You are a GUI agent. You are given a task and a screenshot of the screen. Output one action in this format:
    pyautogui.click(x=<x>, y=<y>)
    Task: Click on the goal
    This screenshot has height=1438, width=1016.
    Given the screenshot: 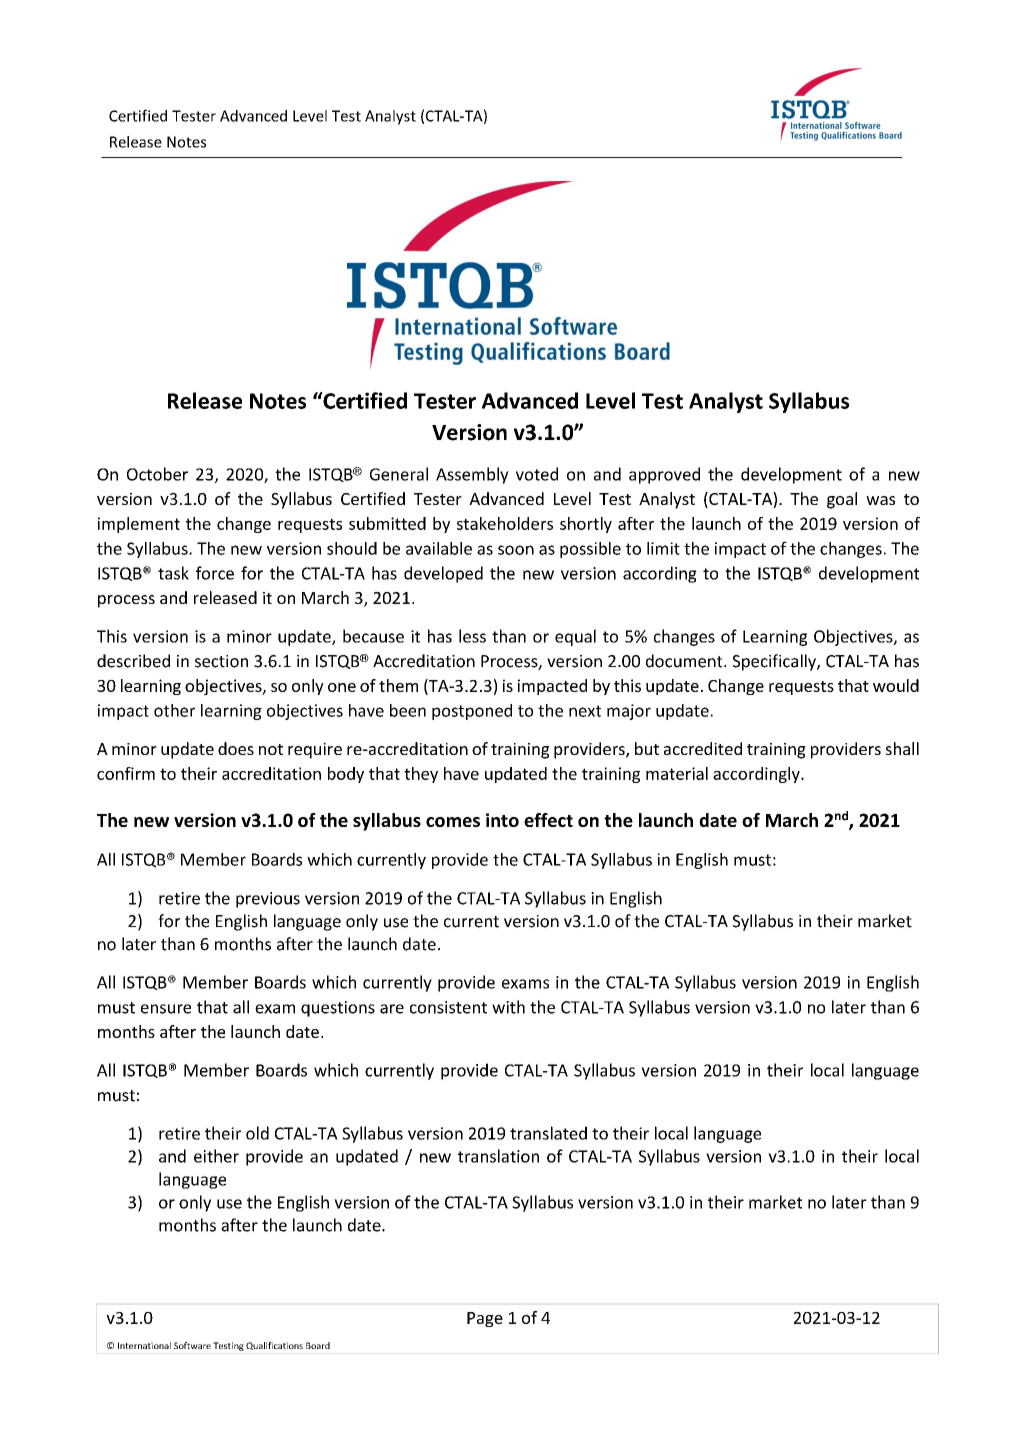 What is the action you would take?
    pyautogui.click(x=842, y=500)
